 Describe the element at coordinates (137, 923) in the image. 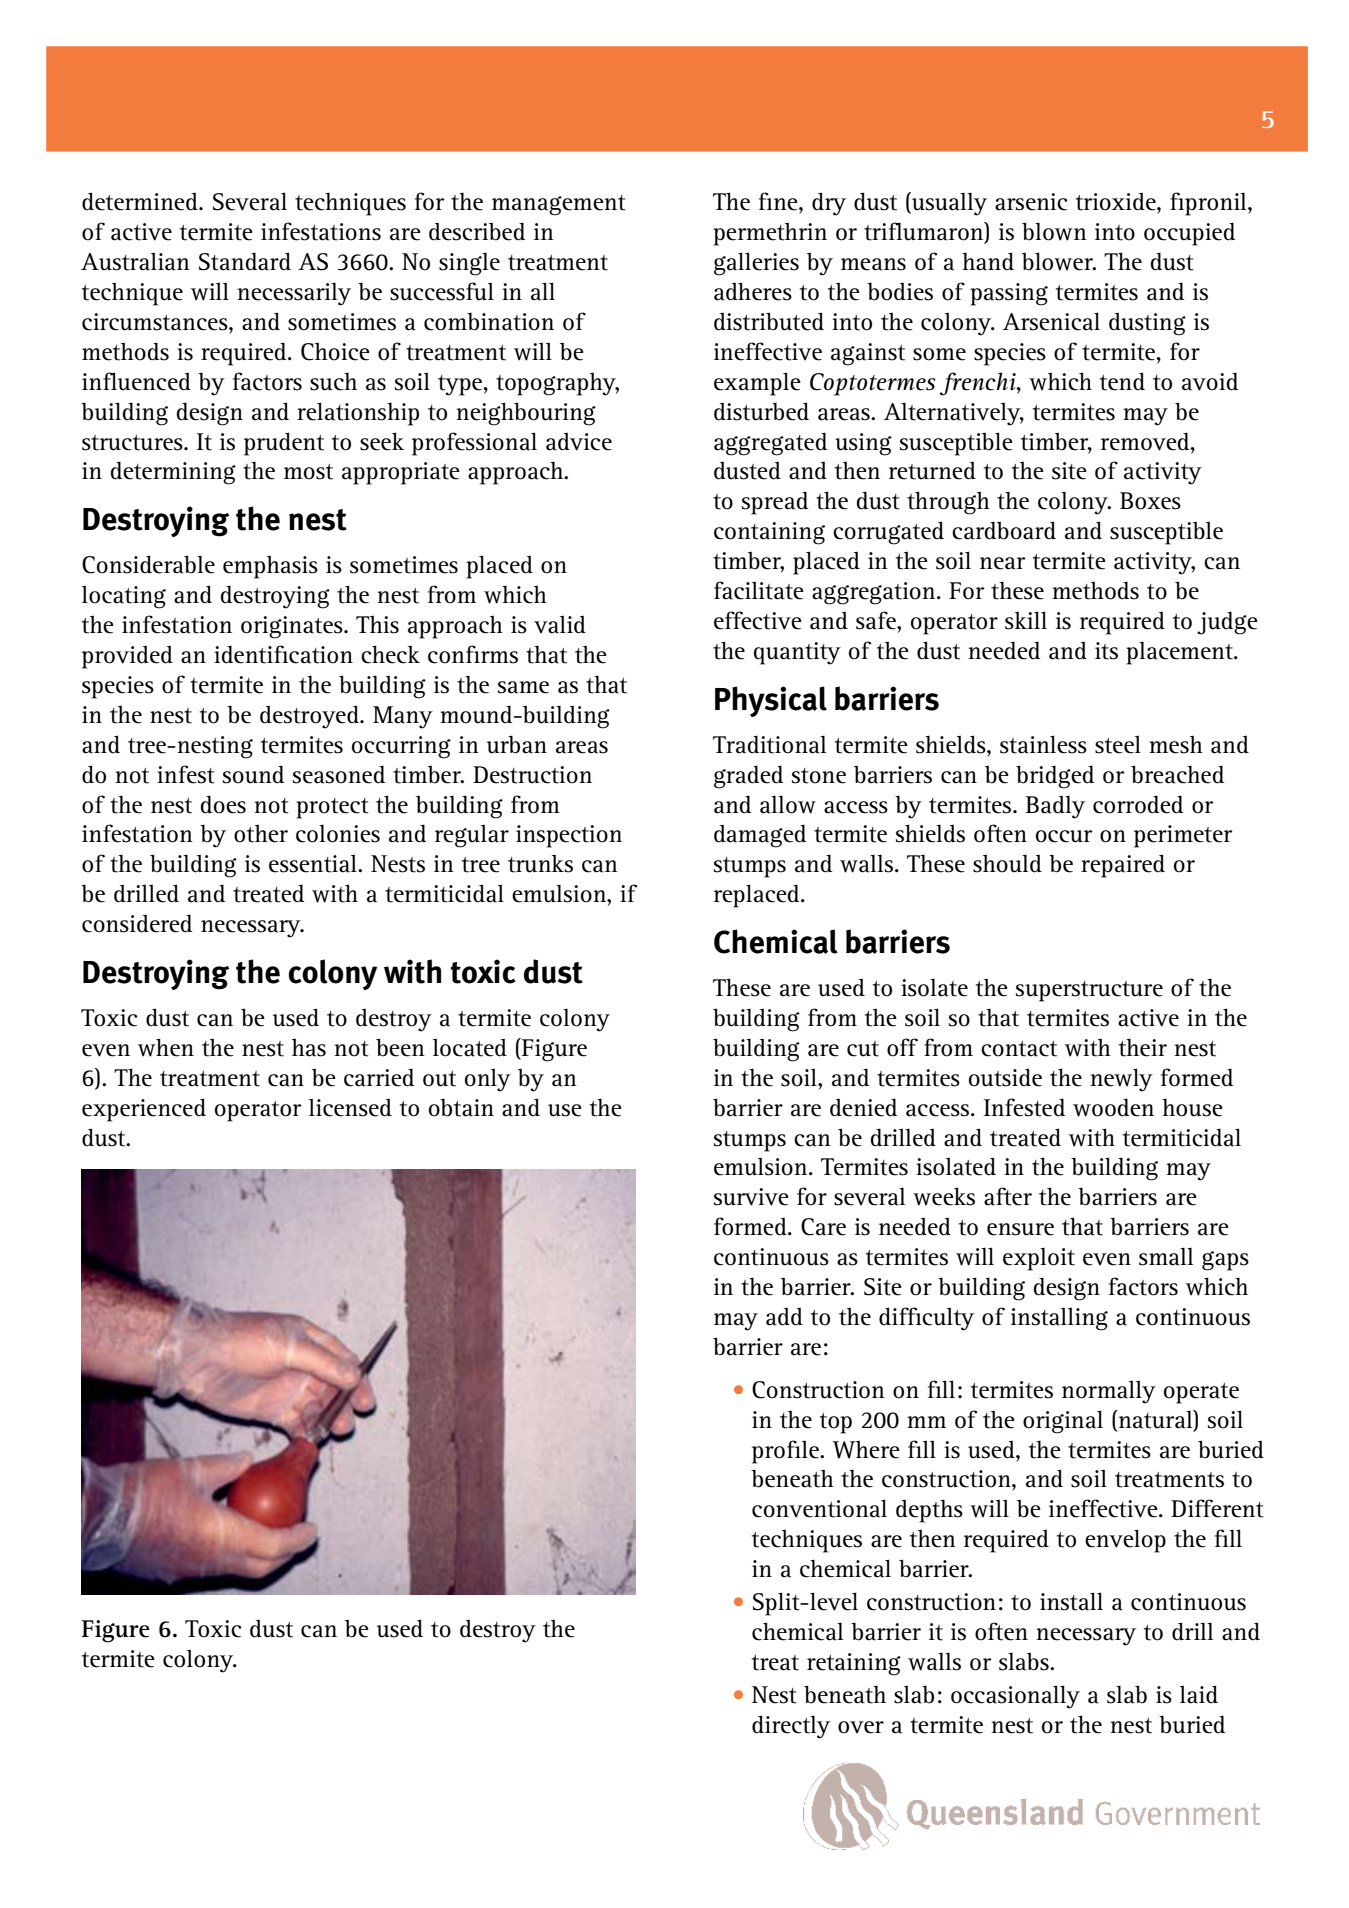

I see `considered` at that location.
